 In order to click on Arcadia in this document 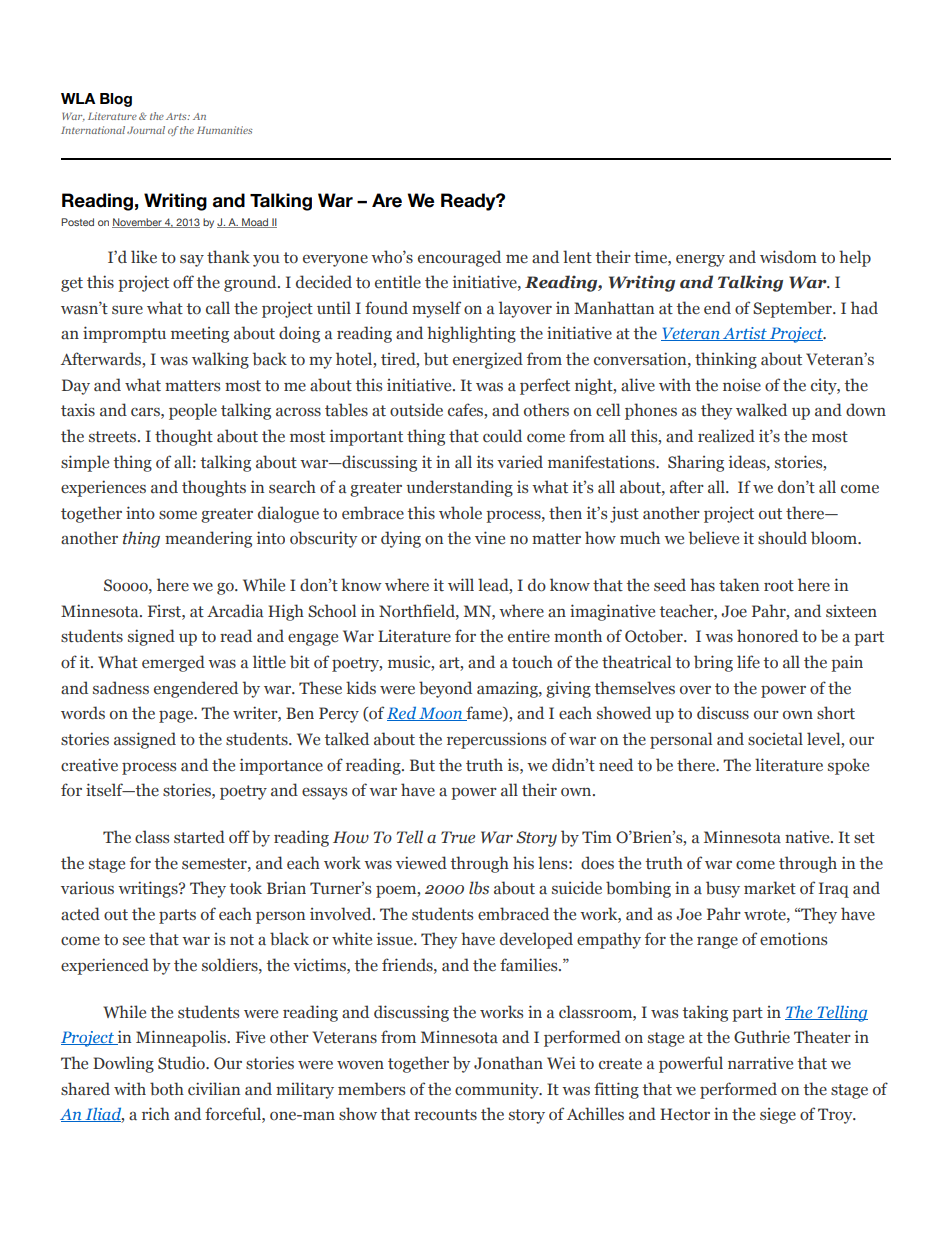, I will do `click(235, 611)`.
